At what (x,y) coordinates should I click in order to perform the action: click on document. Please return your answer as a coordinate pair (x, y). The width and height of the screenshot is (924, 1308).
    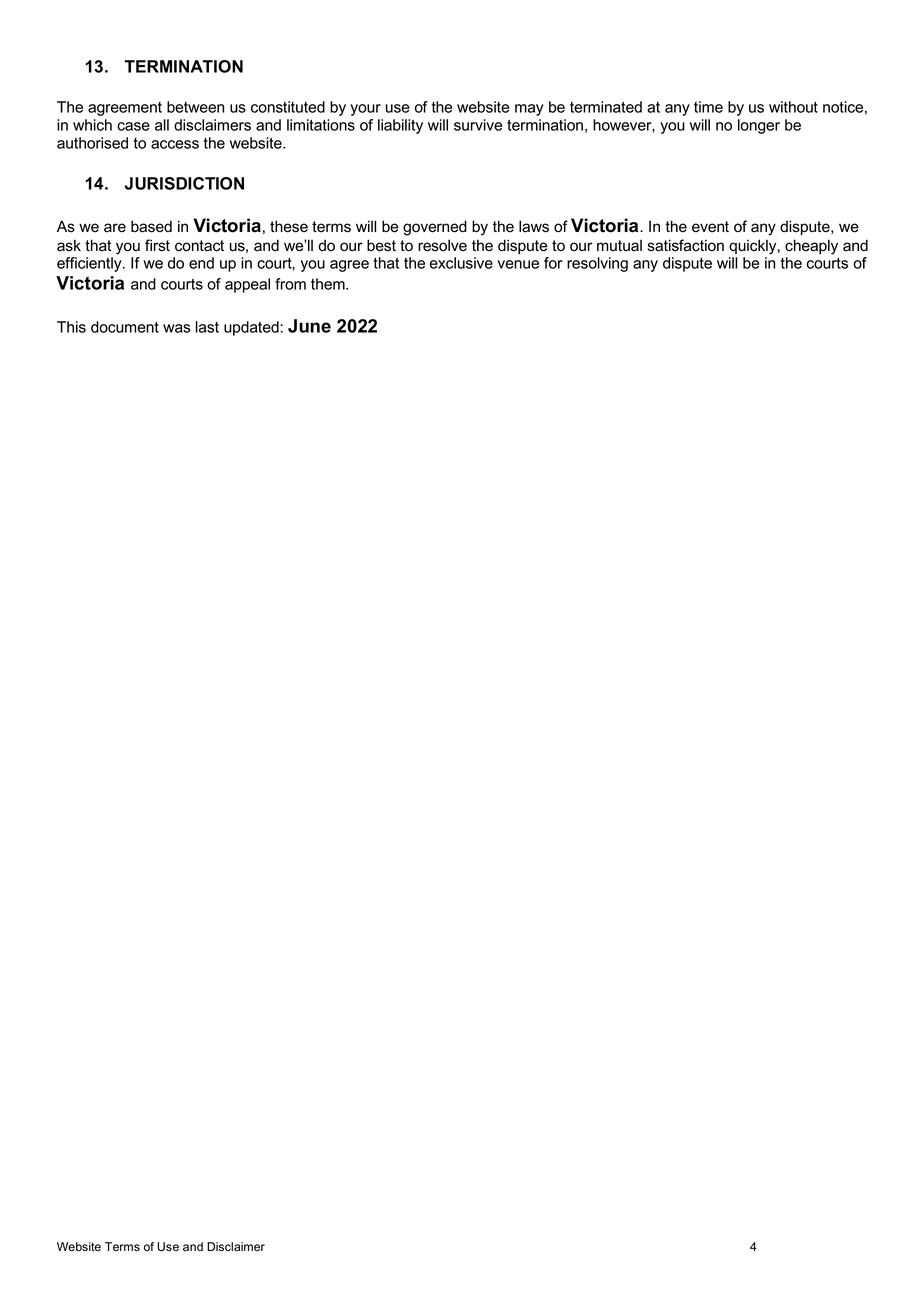
    Looking at the image, I should click on (125, 327).
